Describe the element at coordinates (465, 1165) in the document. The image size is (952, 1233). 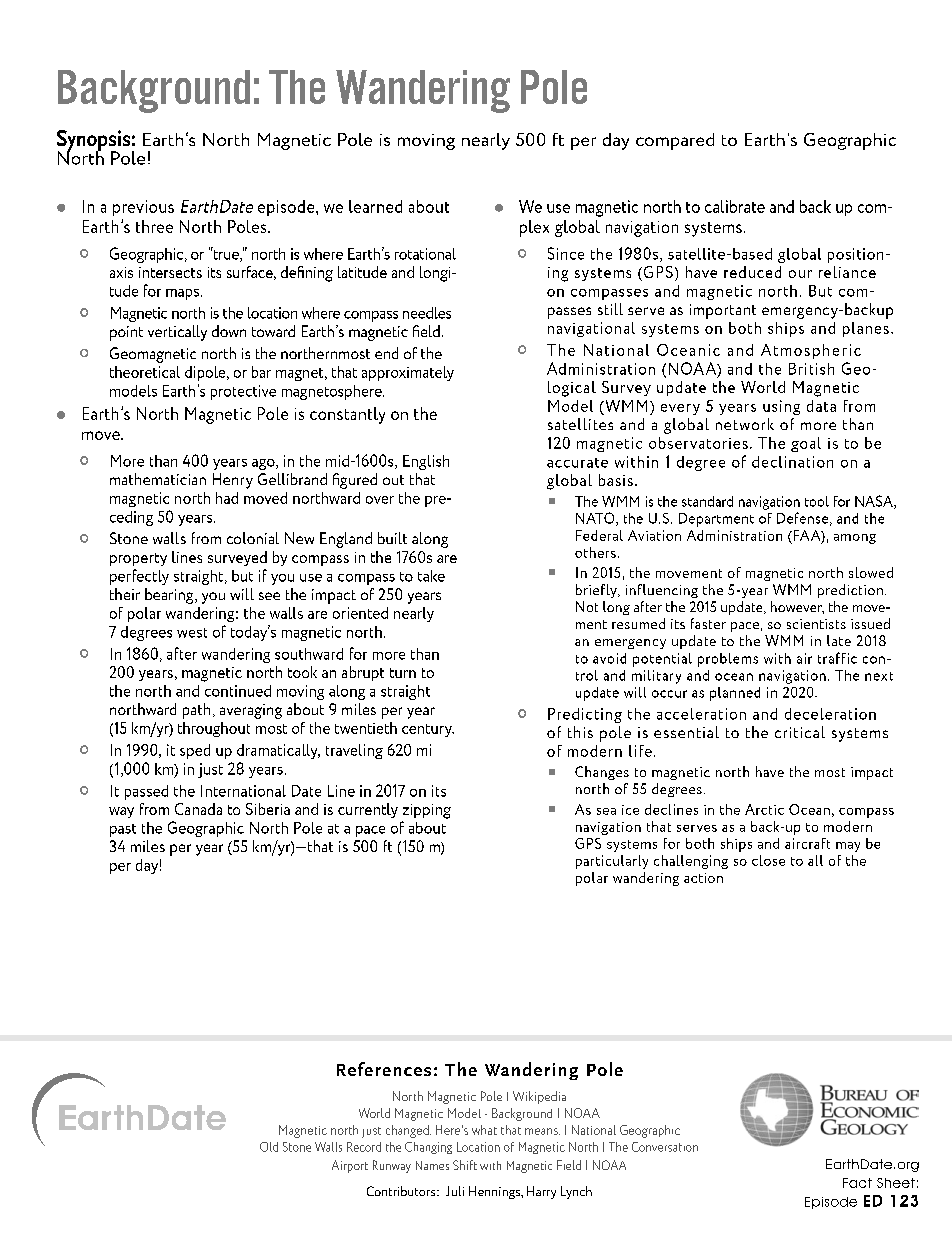
I see `Shift` at that location.
